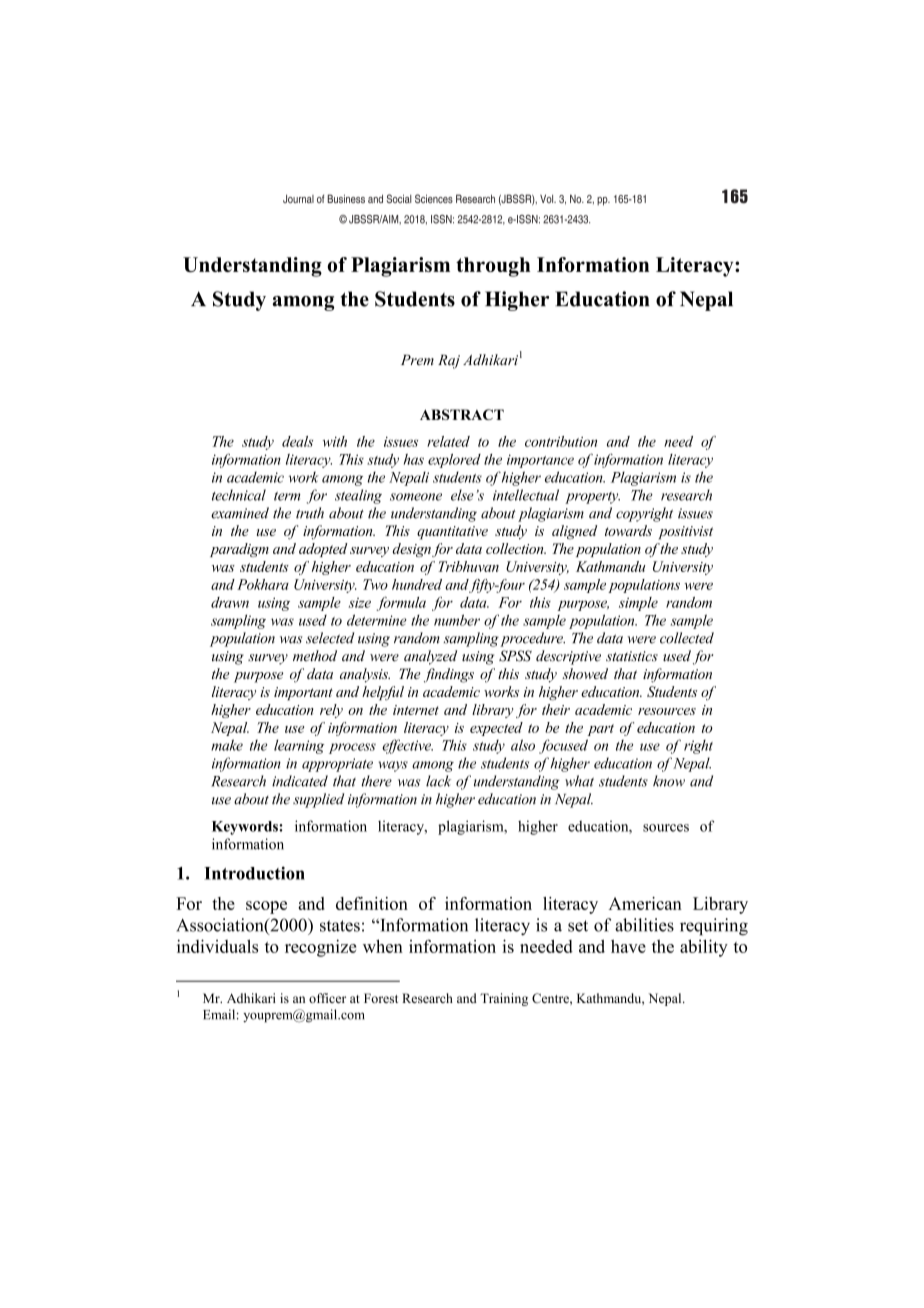 The image size is (924, 1308). I want to click on simple, so click(638, 604).
